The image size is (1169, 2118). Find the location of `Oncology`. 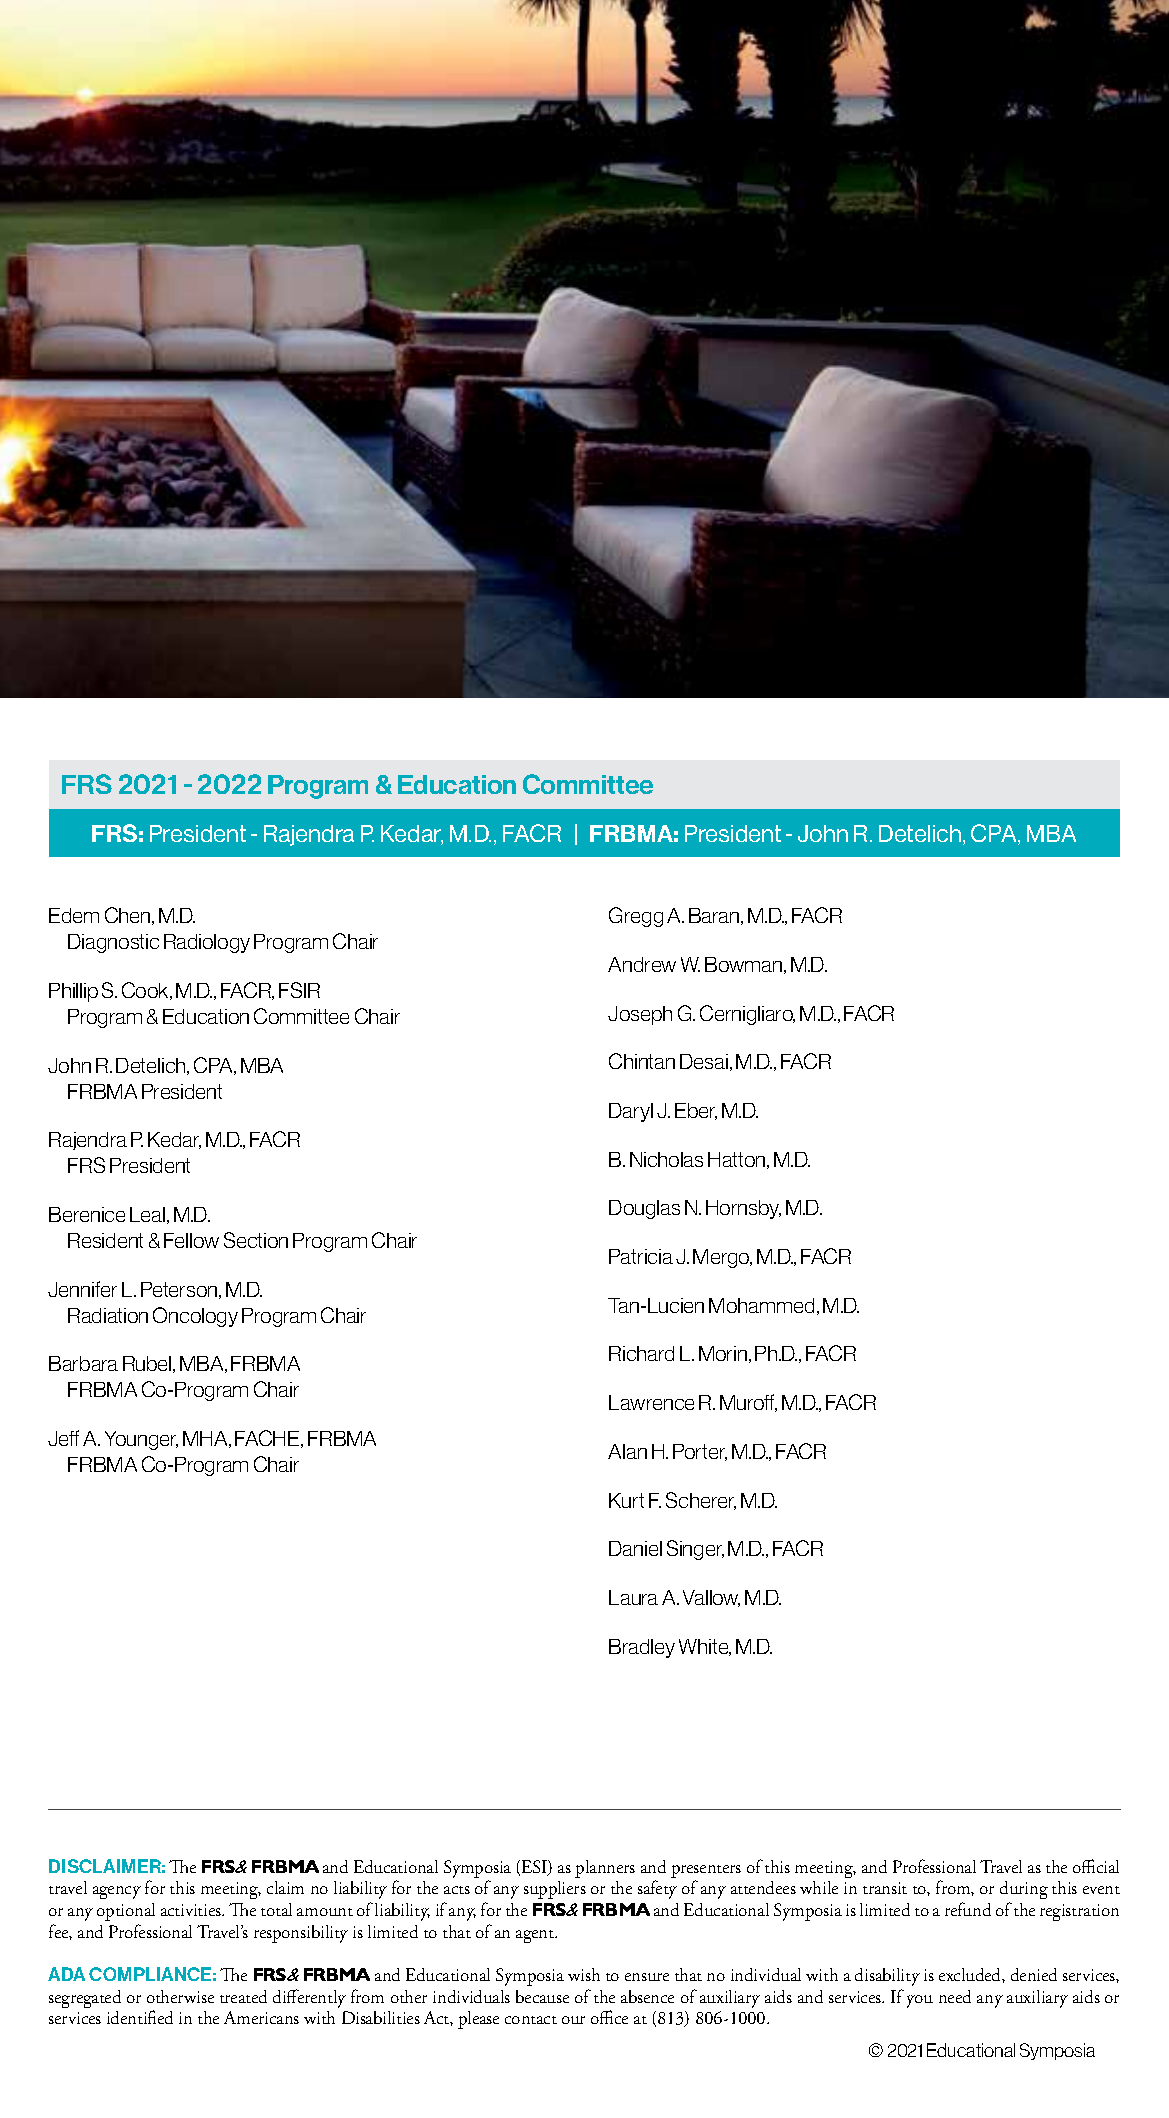

Oncology is located at coordinates (195, 1317).
